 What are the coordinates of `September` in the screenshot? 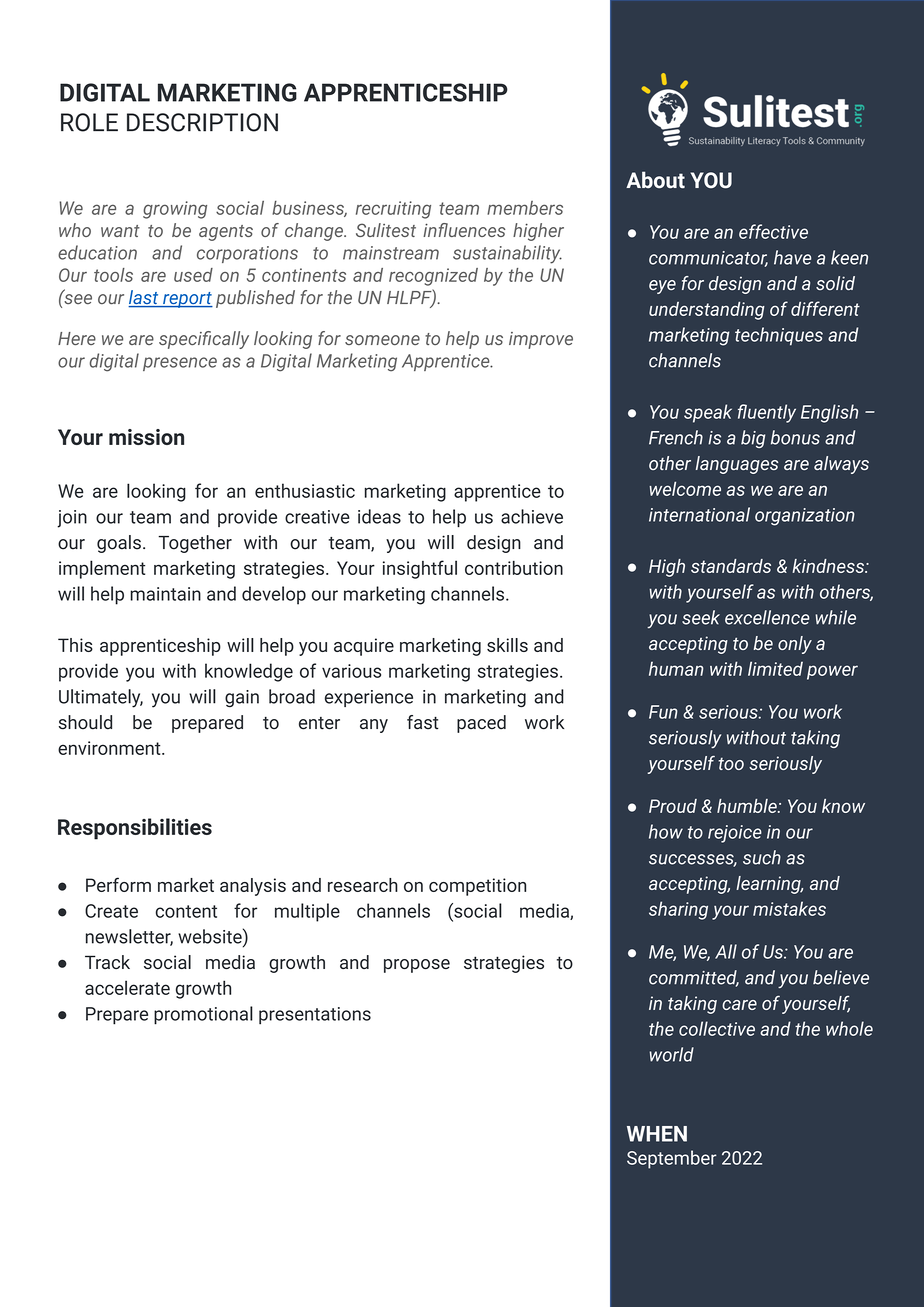 It's located at (672, 1159).
